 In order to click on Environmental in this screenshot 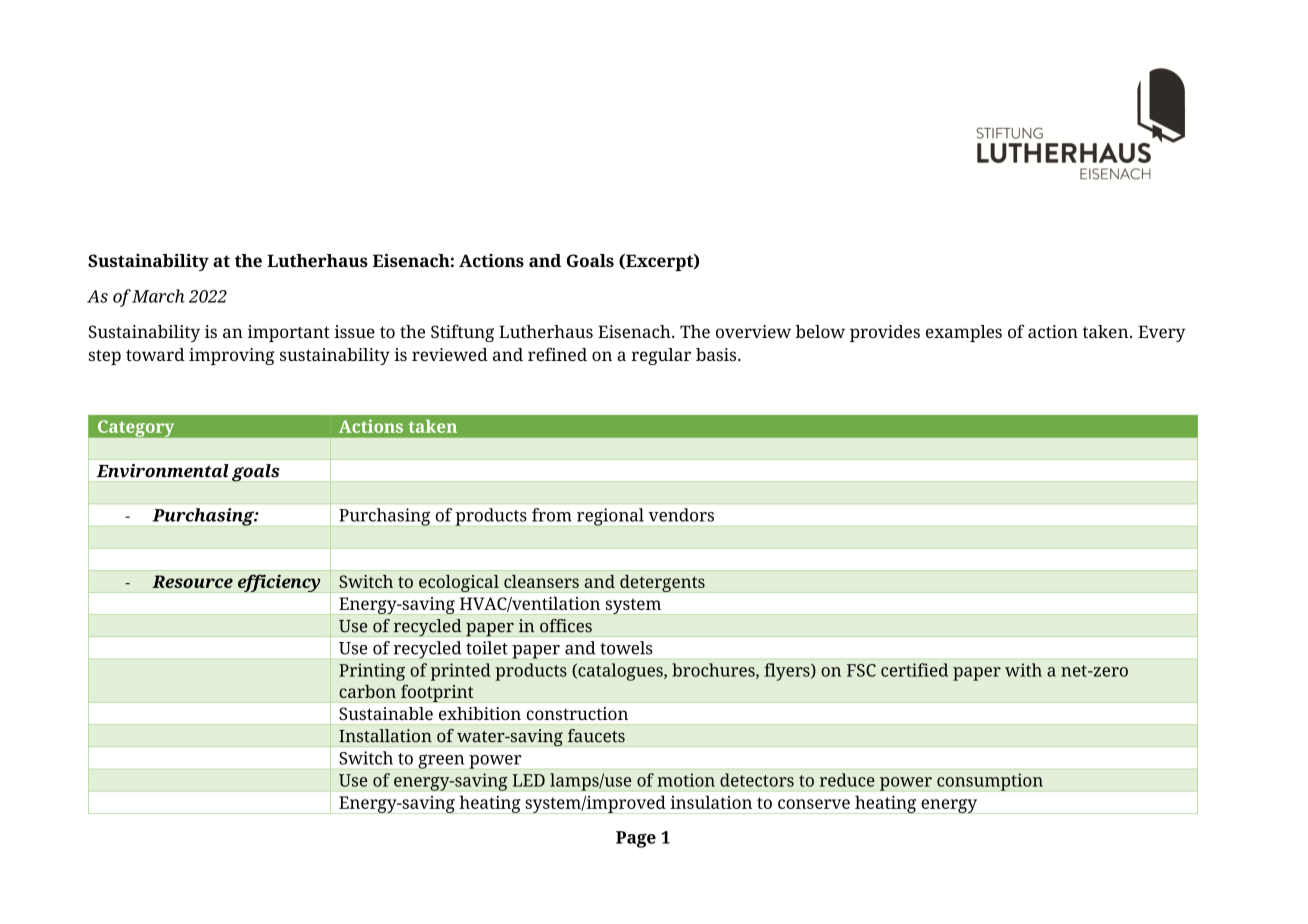, I will do `click(162, 470)`.
